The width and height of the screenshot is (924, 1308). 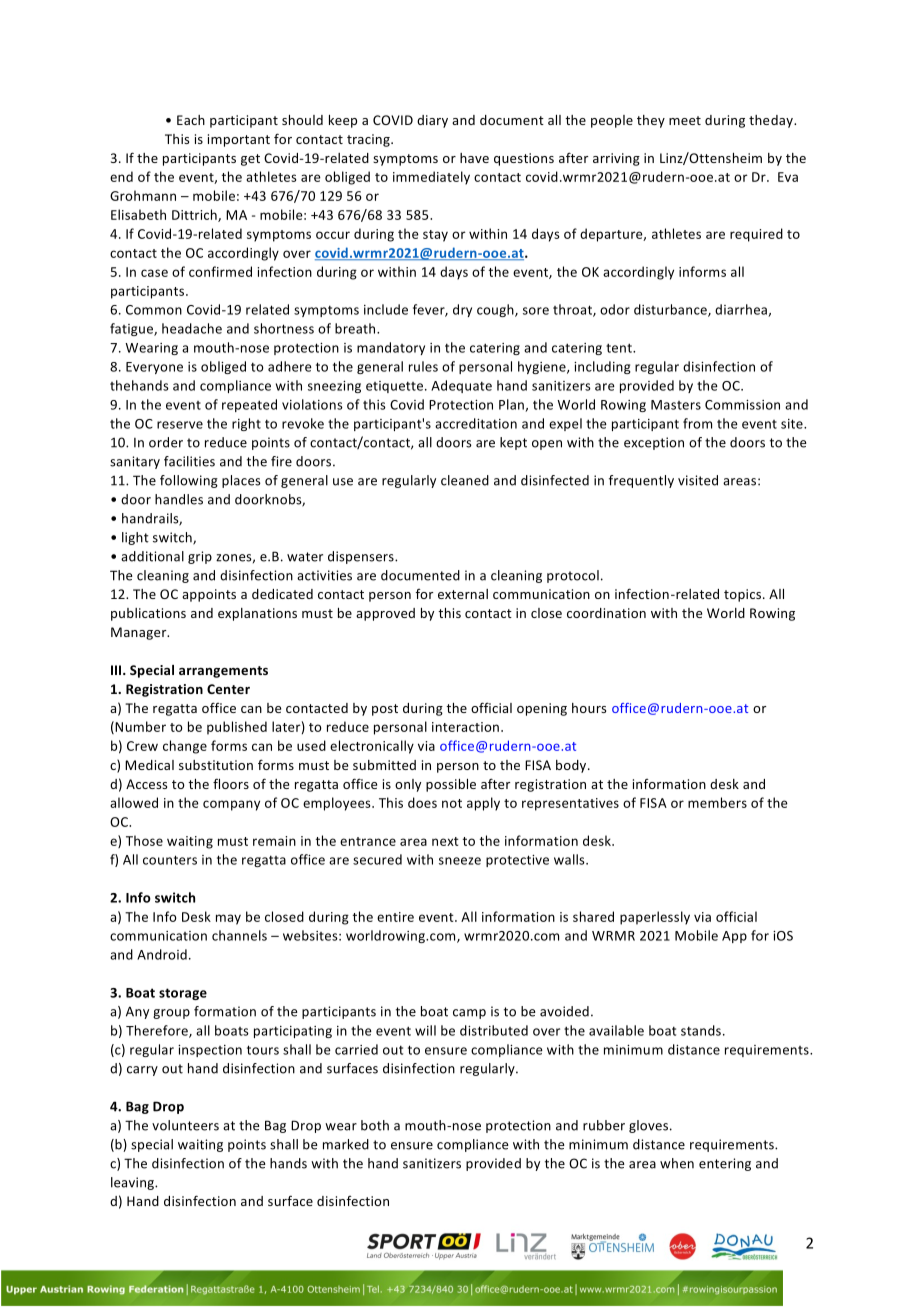 What do you see at coordinates (460, 861) in the screenshot?
I see `sneeze` at bounding box center [460, 861].
